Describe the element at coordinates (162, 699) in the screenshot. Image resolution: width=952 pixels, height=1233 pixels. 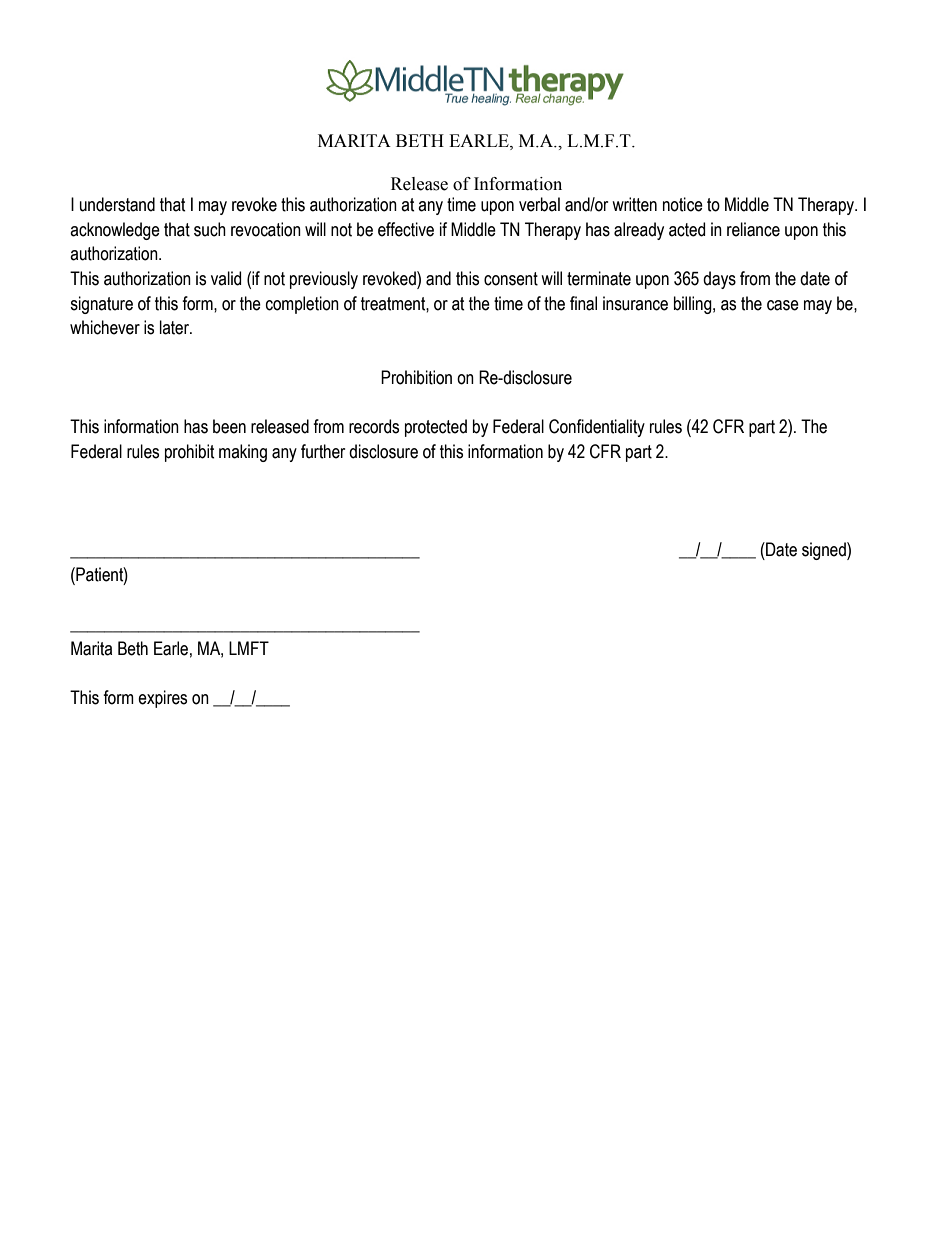
I see `expires` at that location.
